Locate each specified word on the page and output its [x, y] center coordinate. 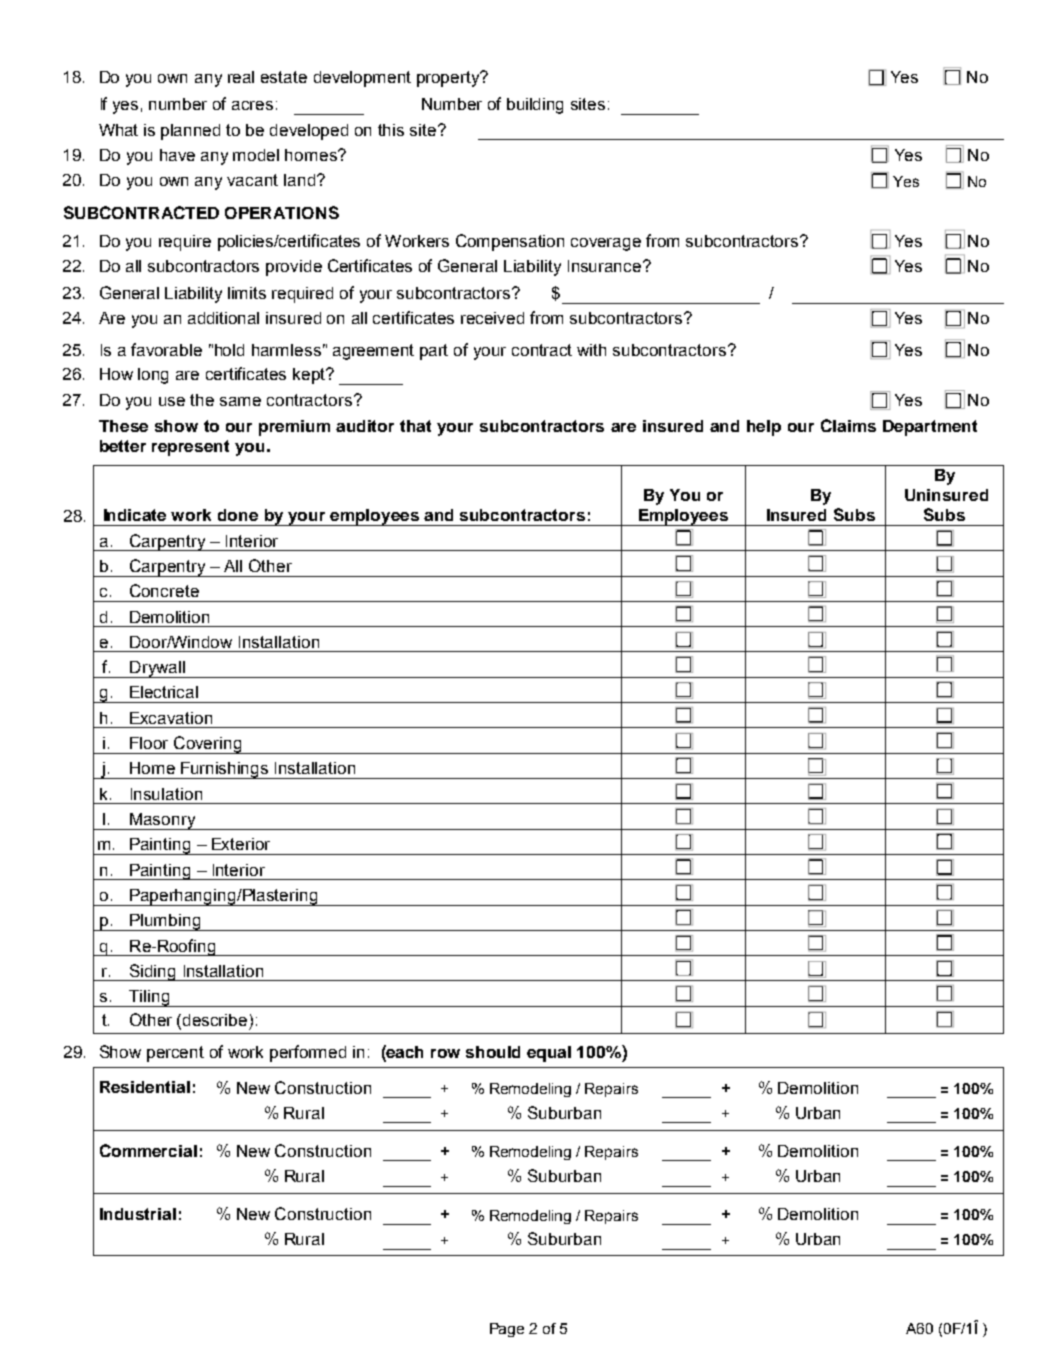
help [764, 428]
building [535, 106]
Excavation [171, 718]
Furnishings [225, 770]
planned [190, 132]
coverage [606, 244]
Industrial [138, 1214]
